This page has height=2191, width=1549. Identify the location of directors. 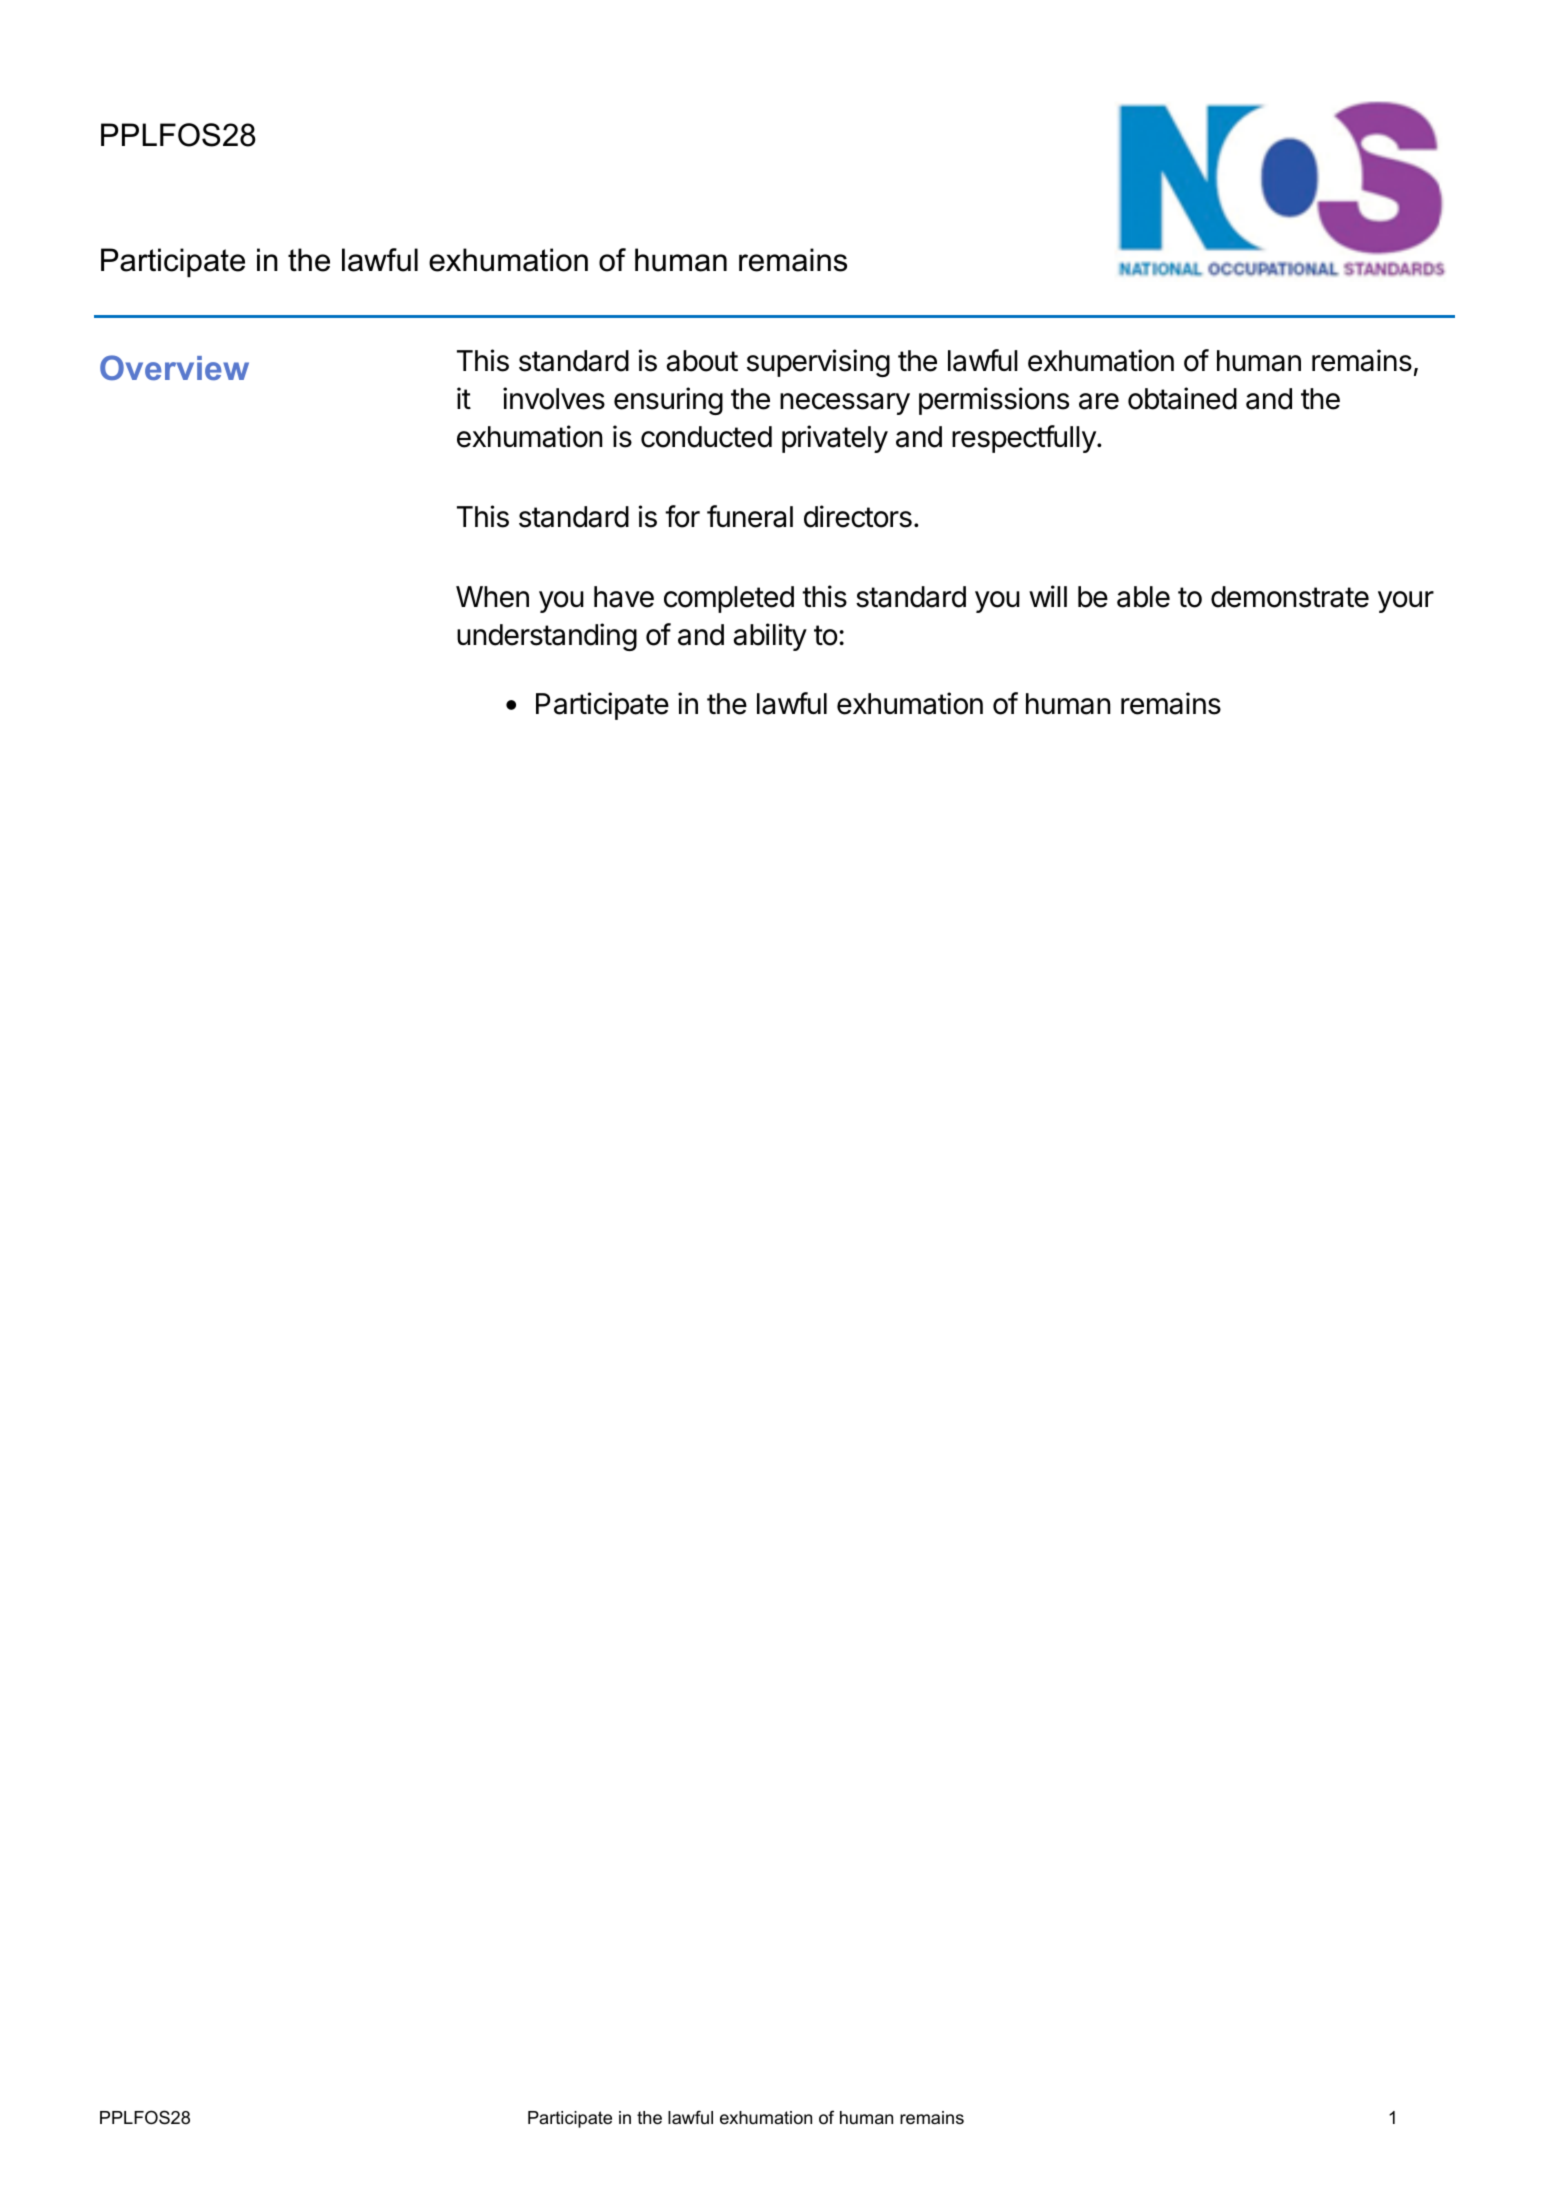
(858, 516).
